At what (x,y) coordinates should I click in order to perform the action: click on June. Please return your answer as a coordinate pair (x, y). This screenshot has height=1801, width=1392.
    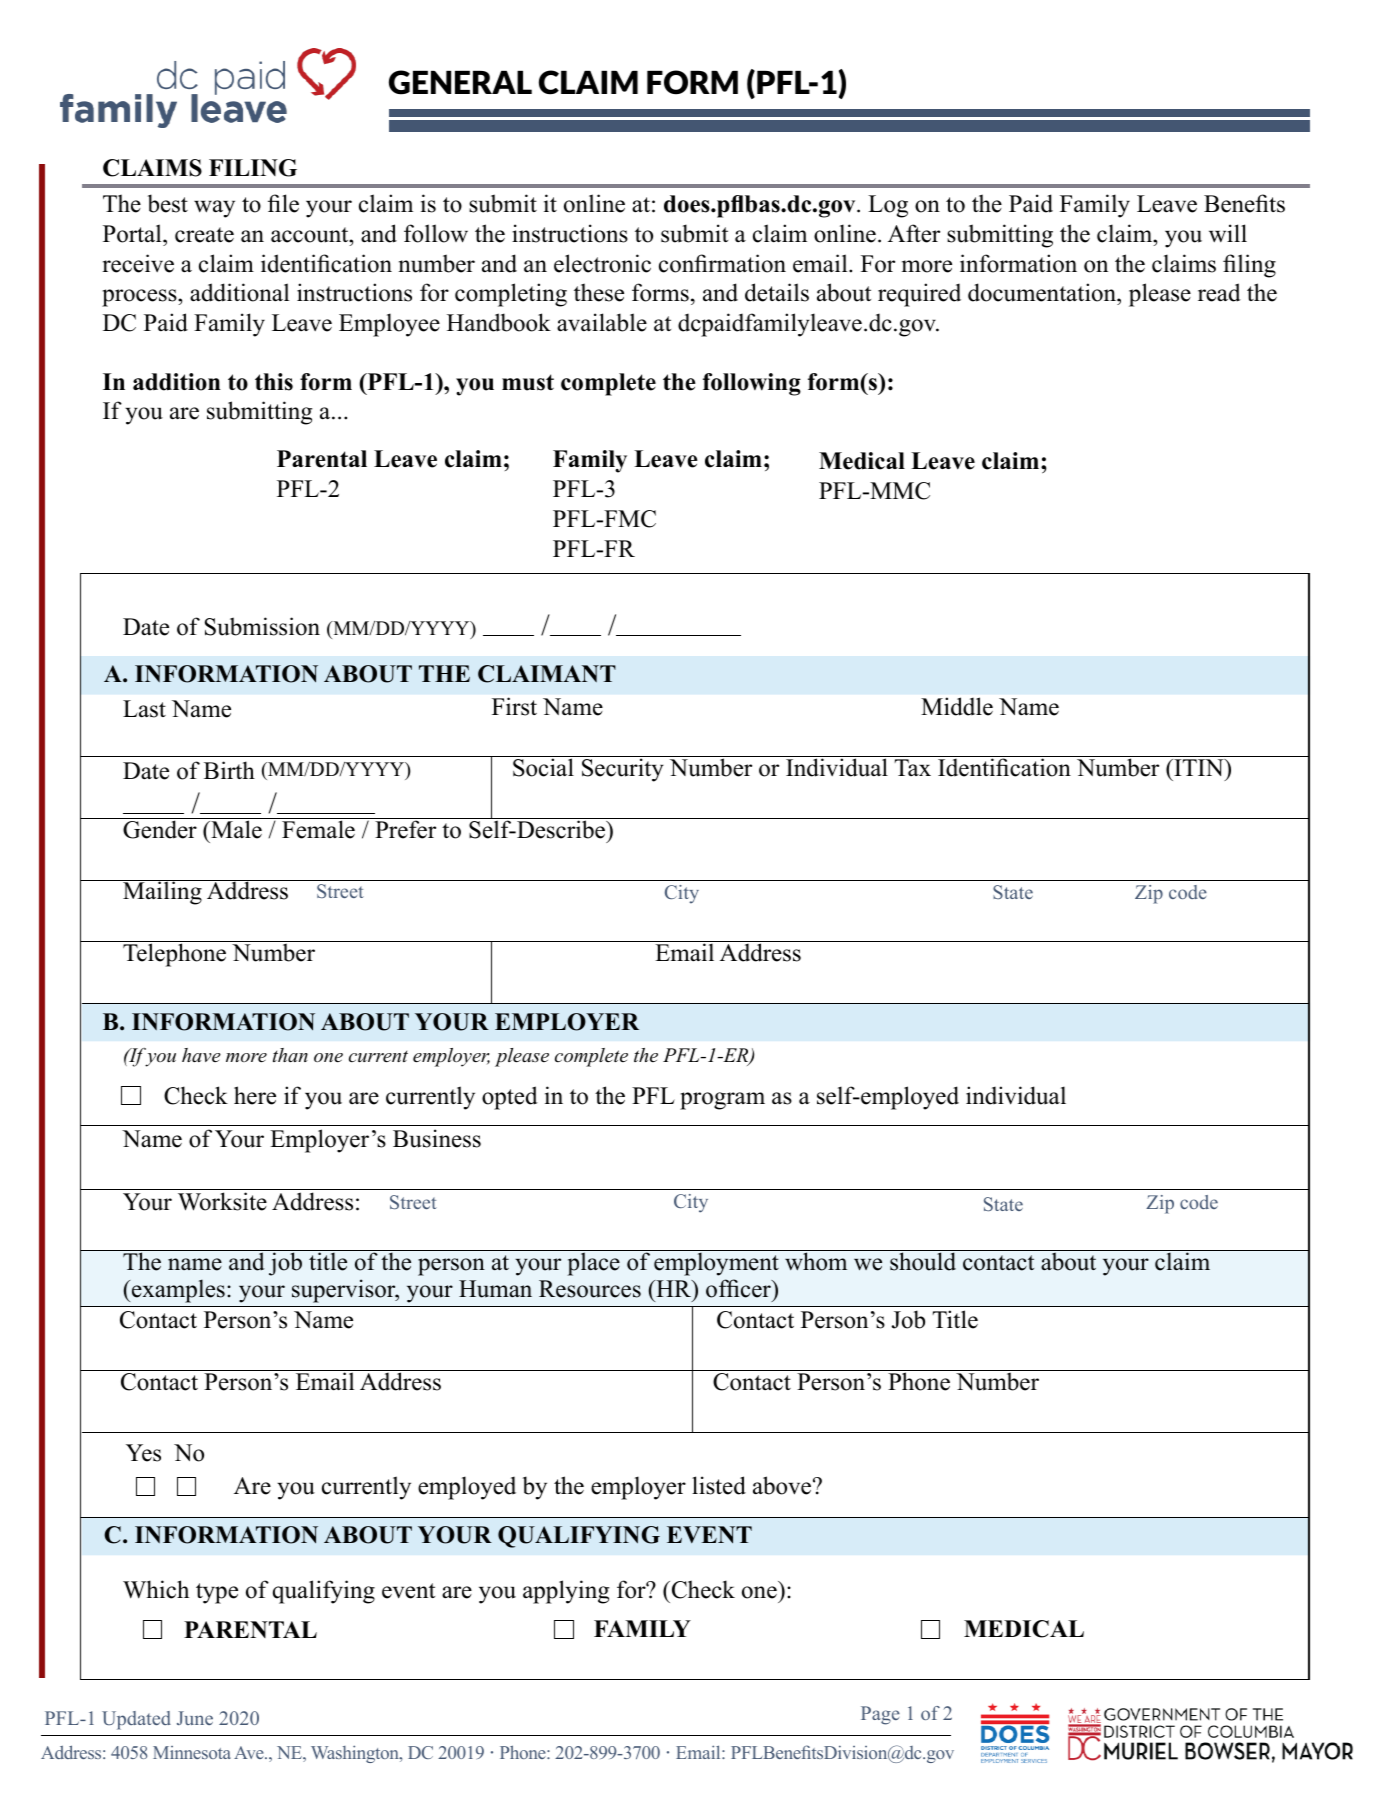
    Looking at the image, I should click on (195, 1718).
